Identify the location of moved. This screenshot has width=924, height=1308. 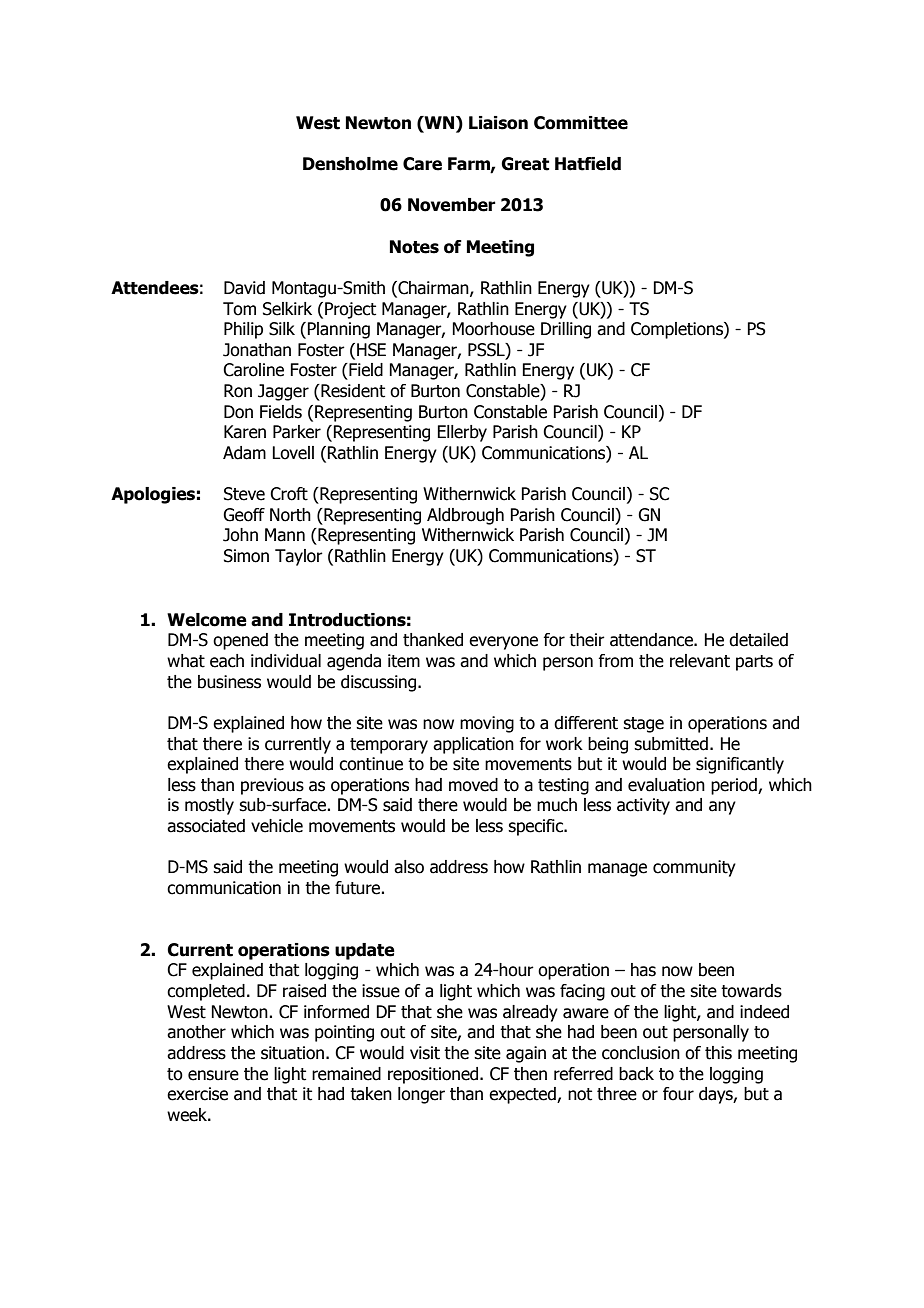
(473, 785).
